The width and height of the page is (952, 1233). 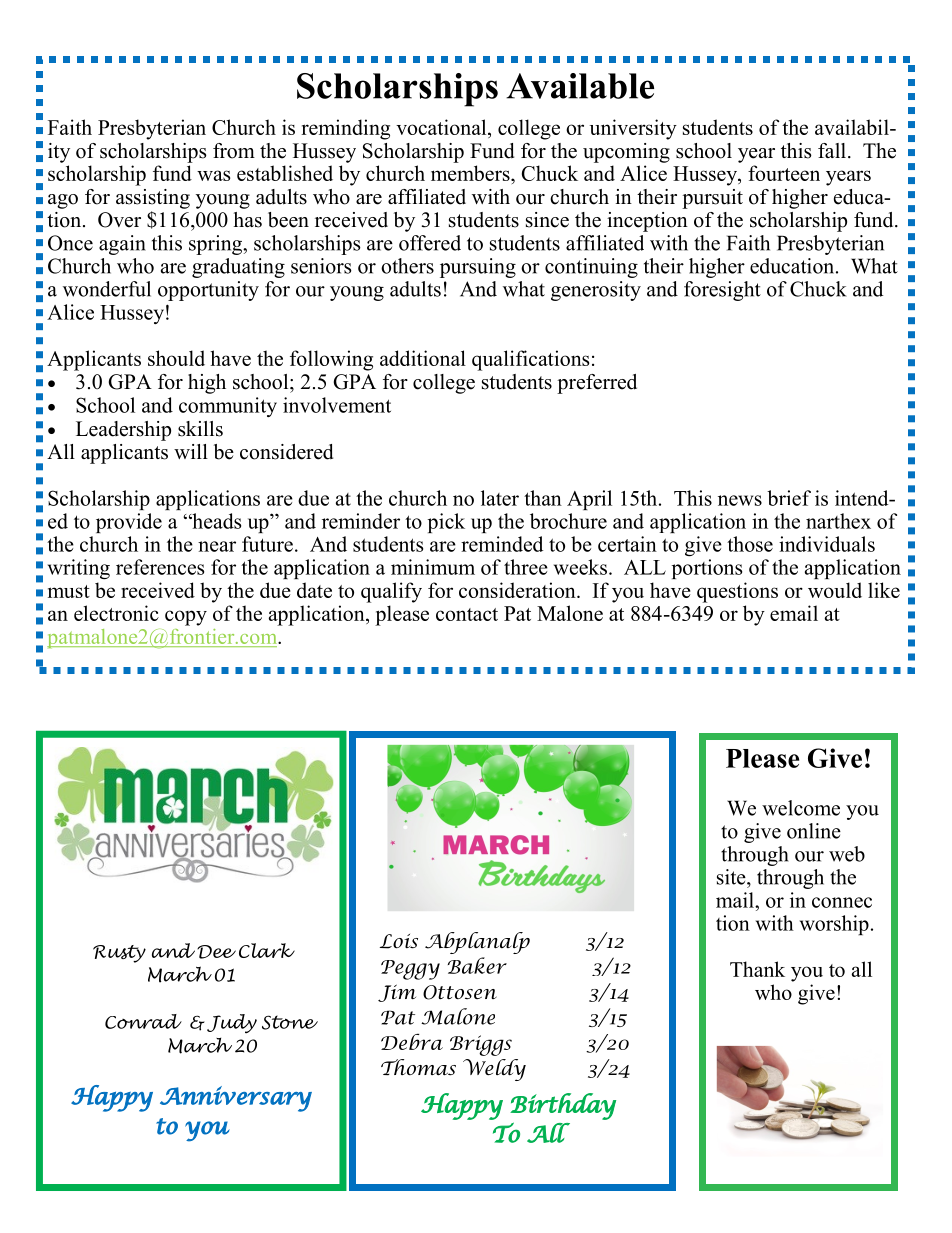 I want to click on fall, so click(x=832, y=150).
